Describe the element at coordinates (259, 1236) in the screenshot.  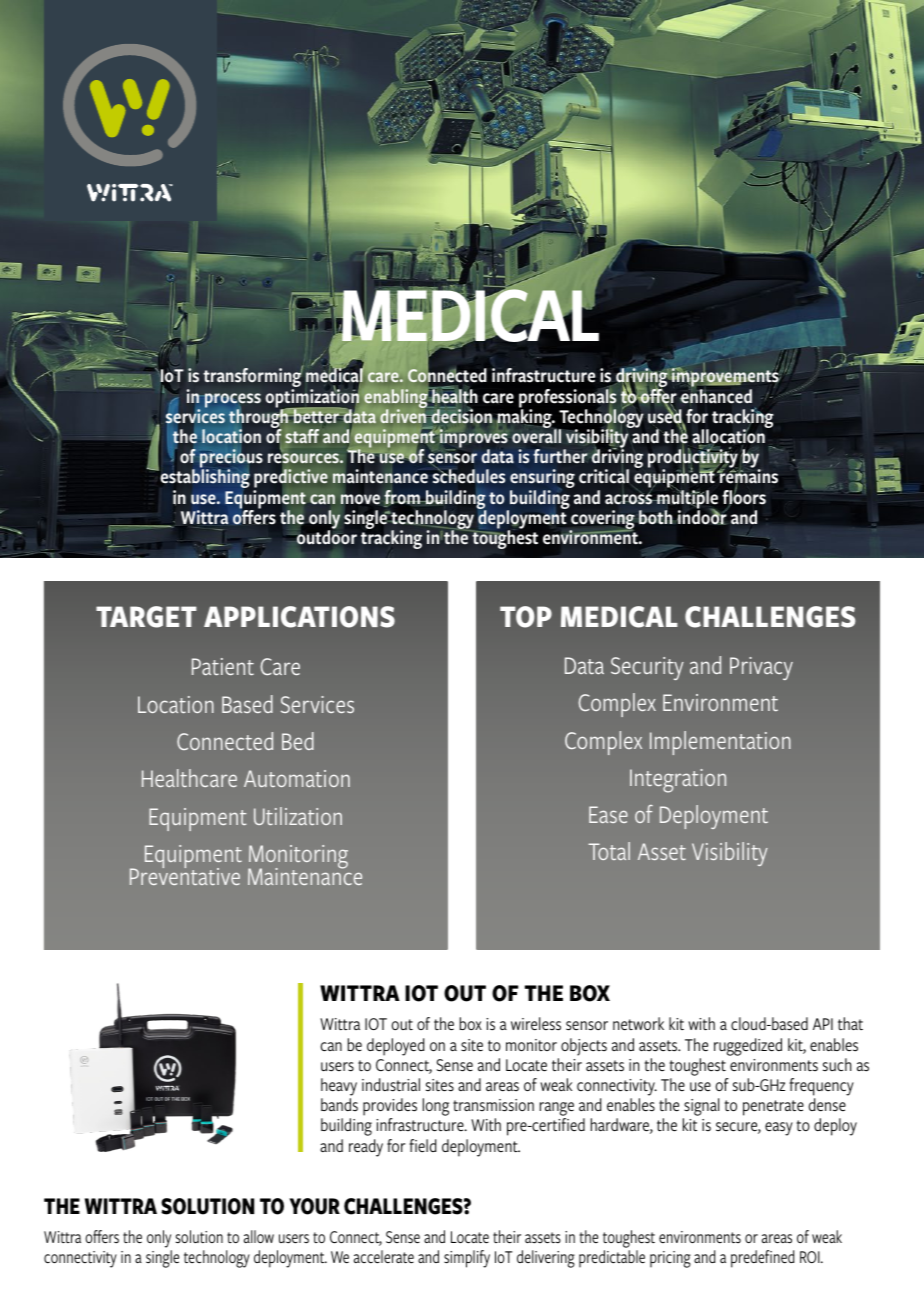
I see `allow` at that location.
